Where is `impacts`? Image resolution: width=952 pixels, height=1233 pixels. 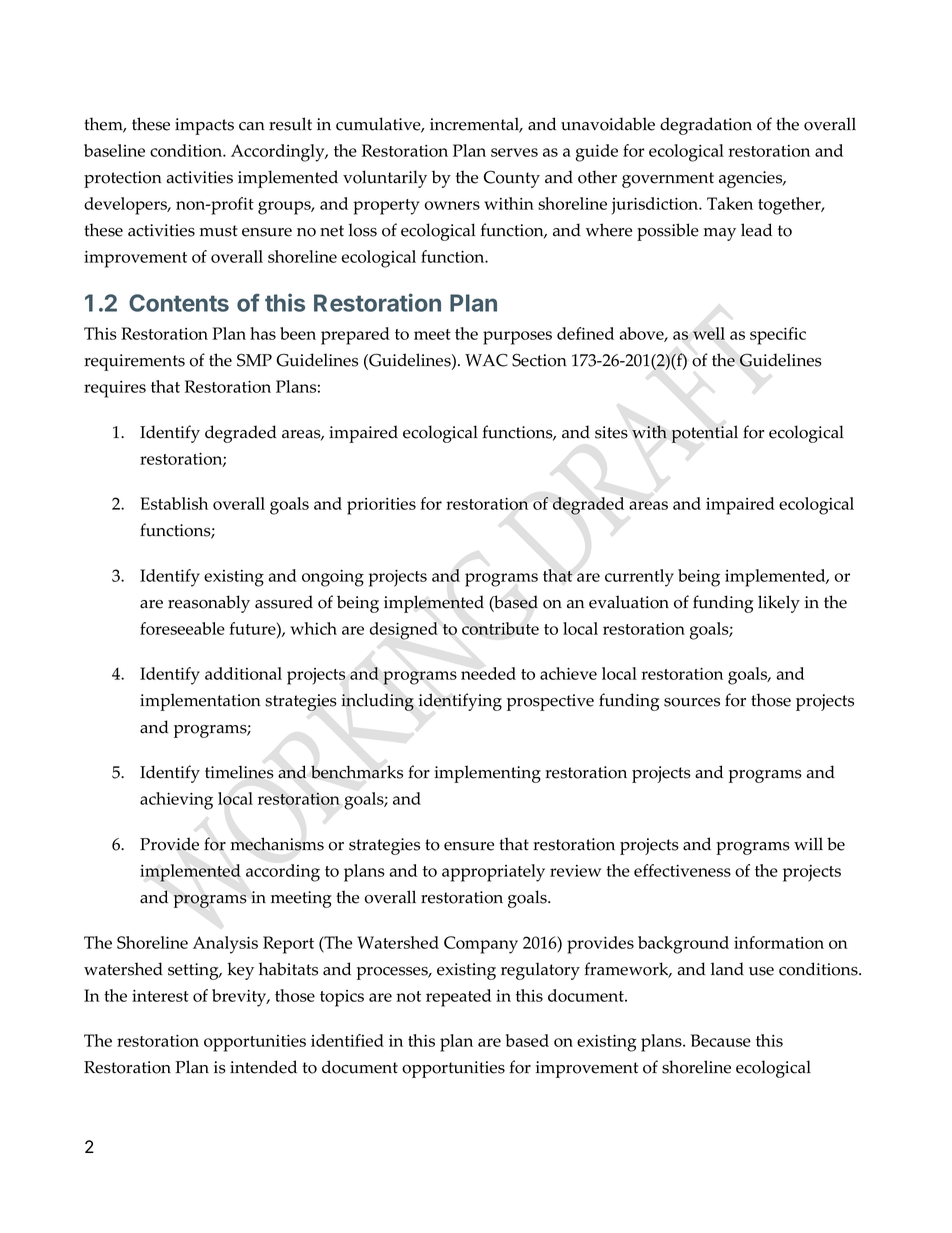 impacts is located at coordinates (204, 126).
